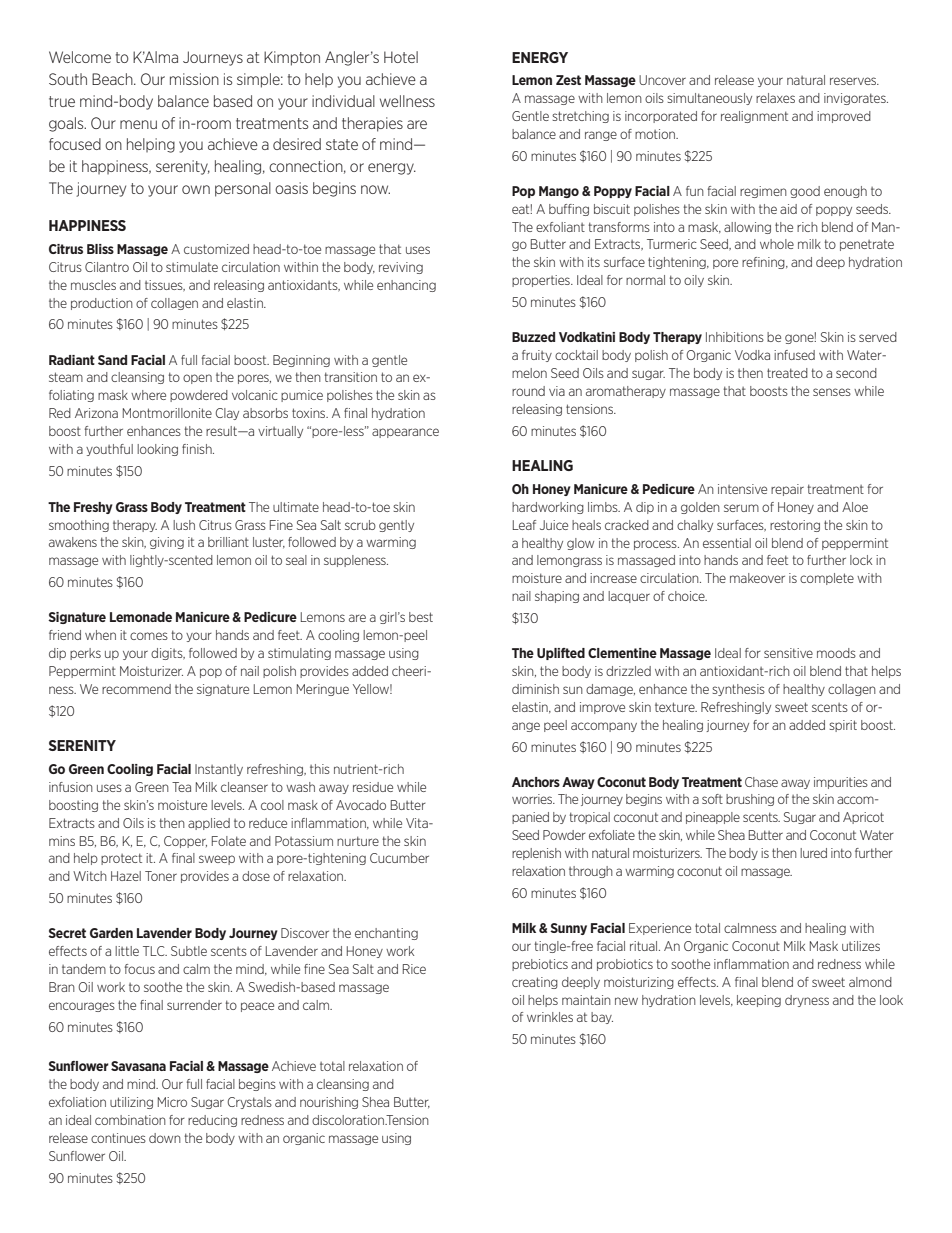 The width and height of the screenshot is (952, 1233). Describe the element at coordinates (329, 1103) in the screenshot. I see `nourishing` at that location.
